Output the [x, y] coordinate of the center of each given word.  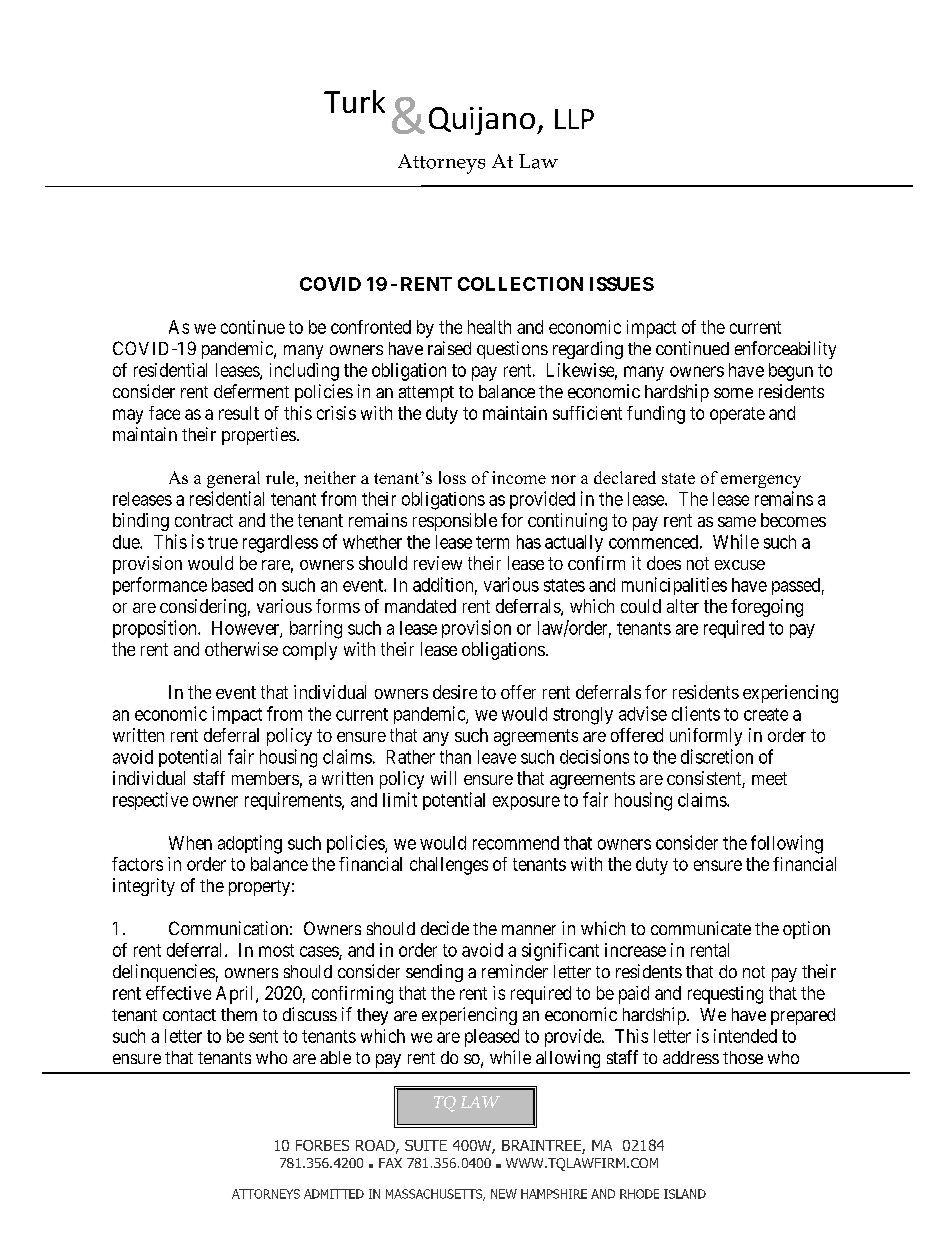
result [239, 413]
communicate [701, 928]
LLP [574, 119]
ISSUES [622, 284]
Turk [354, 101]
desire [455, 692]
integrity [144, 887]
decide [445, 928]
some [733, 393]
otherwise [241, 649]
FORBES [322, 1145]
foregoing [767, 608]
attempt [426, 394]
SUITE [426, 1145]
